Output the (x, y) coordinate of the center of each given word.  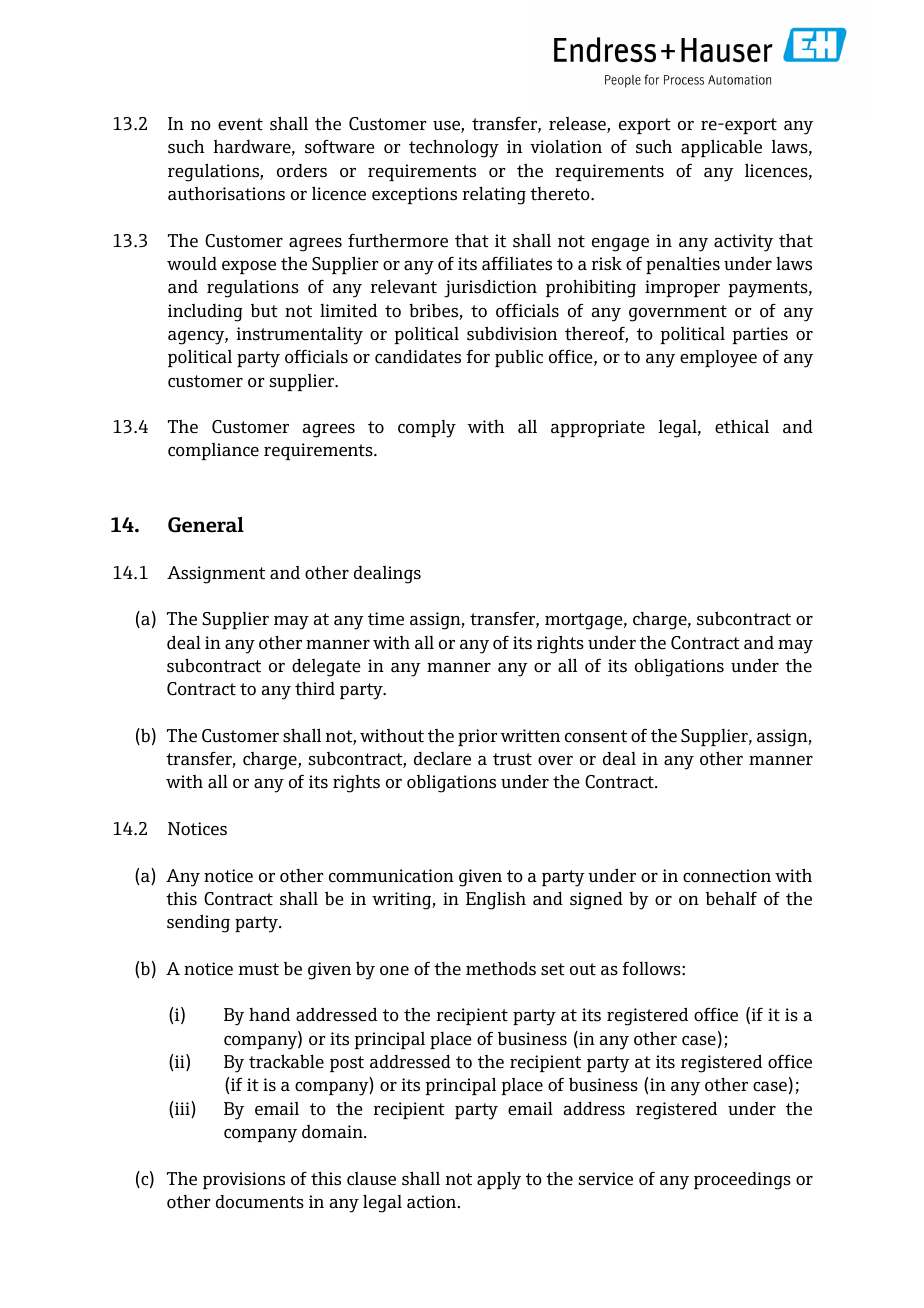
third (315, 689)
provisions (244, 1181)
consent (596, 736)
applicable (721, 148)
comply (427, 429)
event (240, 124)
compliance (213, 451)
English (496, 900)
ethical (742, 426)
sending (198, 923)
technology (454, 149)
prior (477, 738)
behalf (731, 898)
